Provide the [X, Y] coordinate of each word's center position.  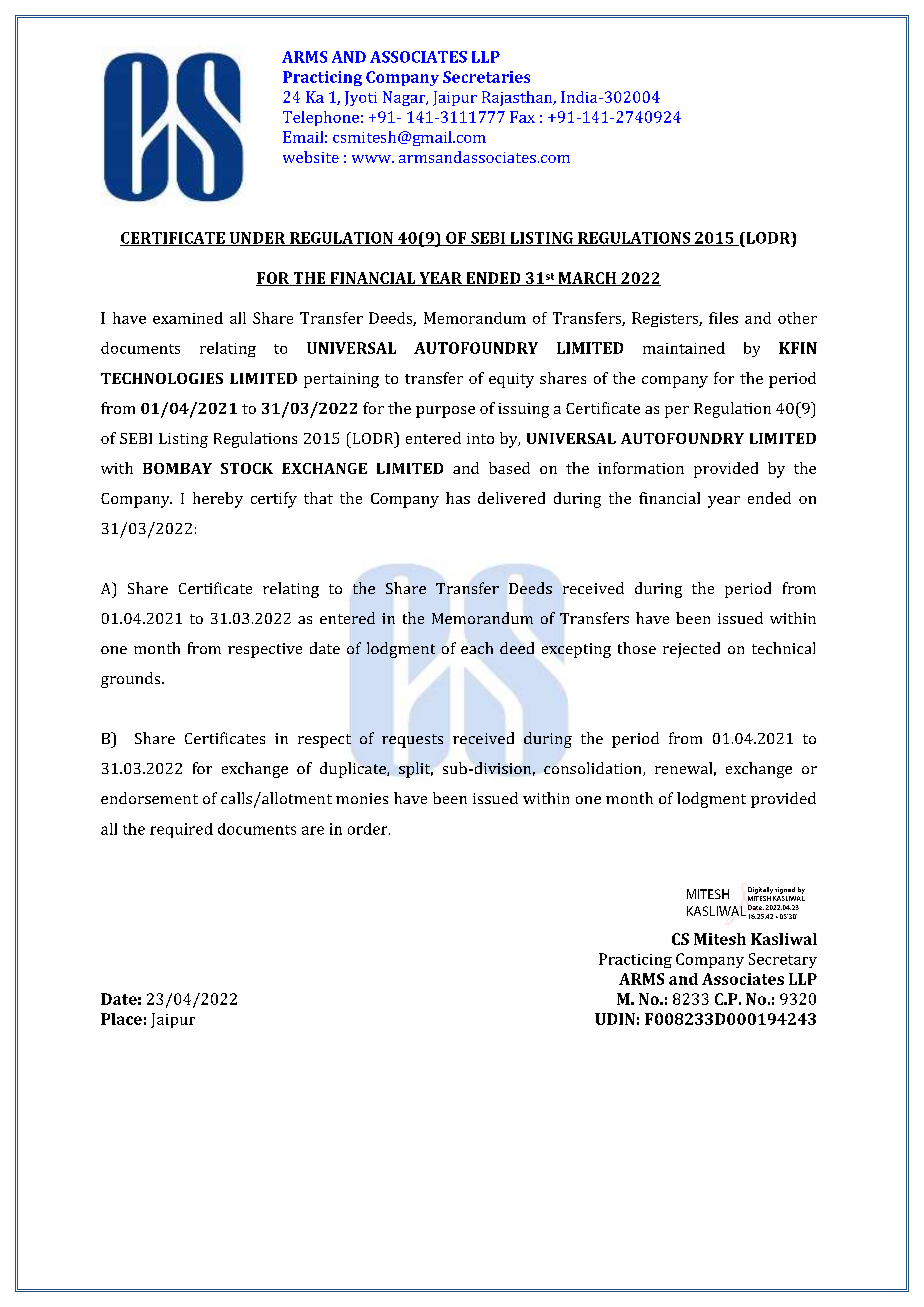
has [458, 498]
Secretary [783, 960]
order [369, 829]
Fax [522, 117]
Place [121, 1019]
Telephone [321, 118]
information [641, 468]
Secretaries [486, 77]
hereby [218, 500]
